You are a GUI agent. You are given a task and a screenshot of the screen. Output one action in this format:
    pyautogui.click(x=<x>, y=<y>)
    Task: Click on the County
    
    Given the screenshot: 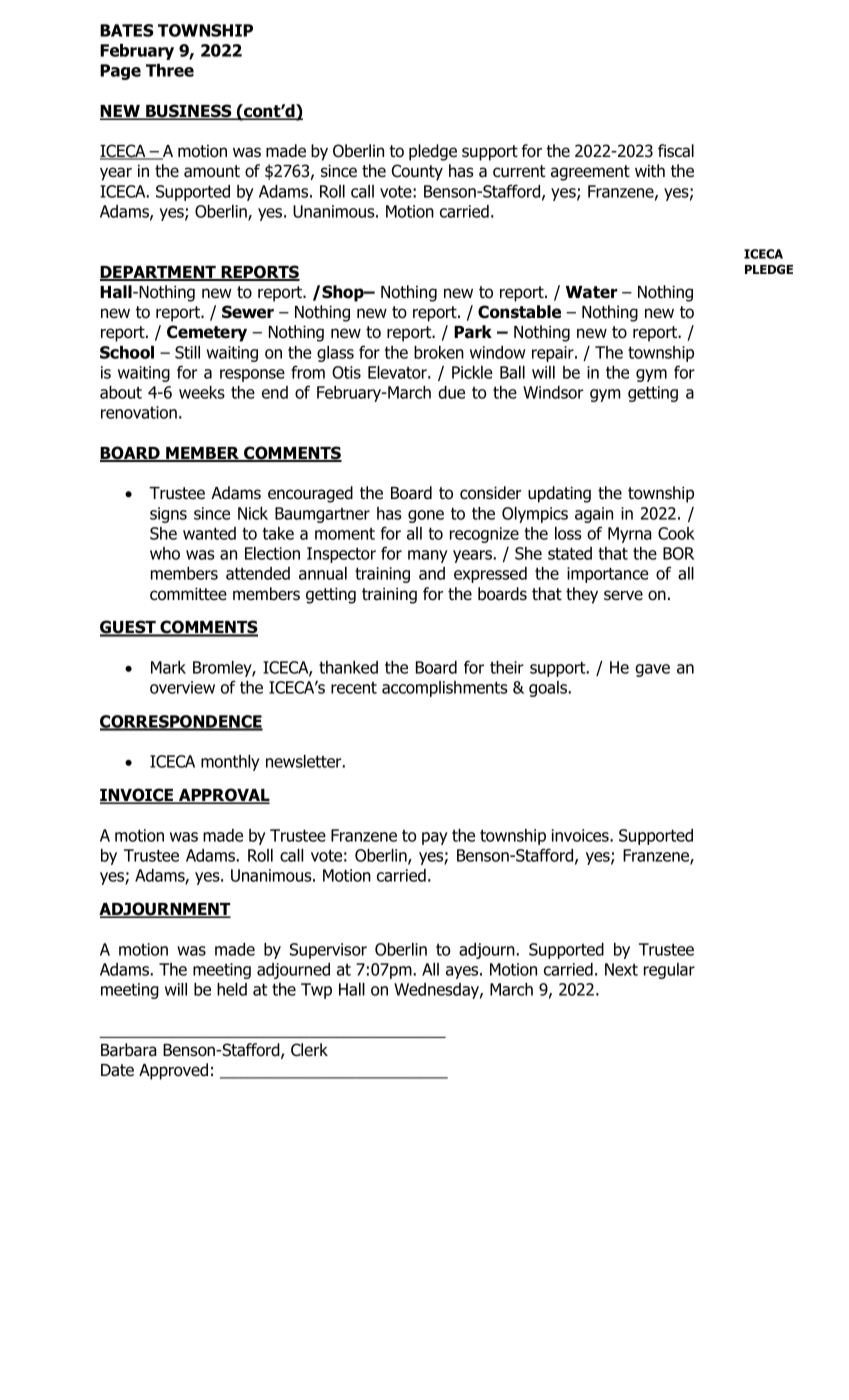 What is the action you would take?
    pyautogui.click(x=417, y=172)
